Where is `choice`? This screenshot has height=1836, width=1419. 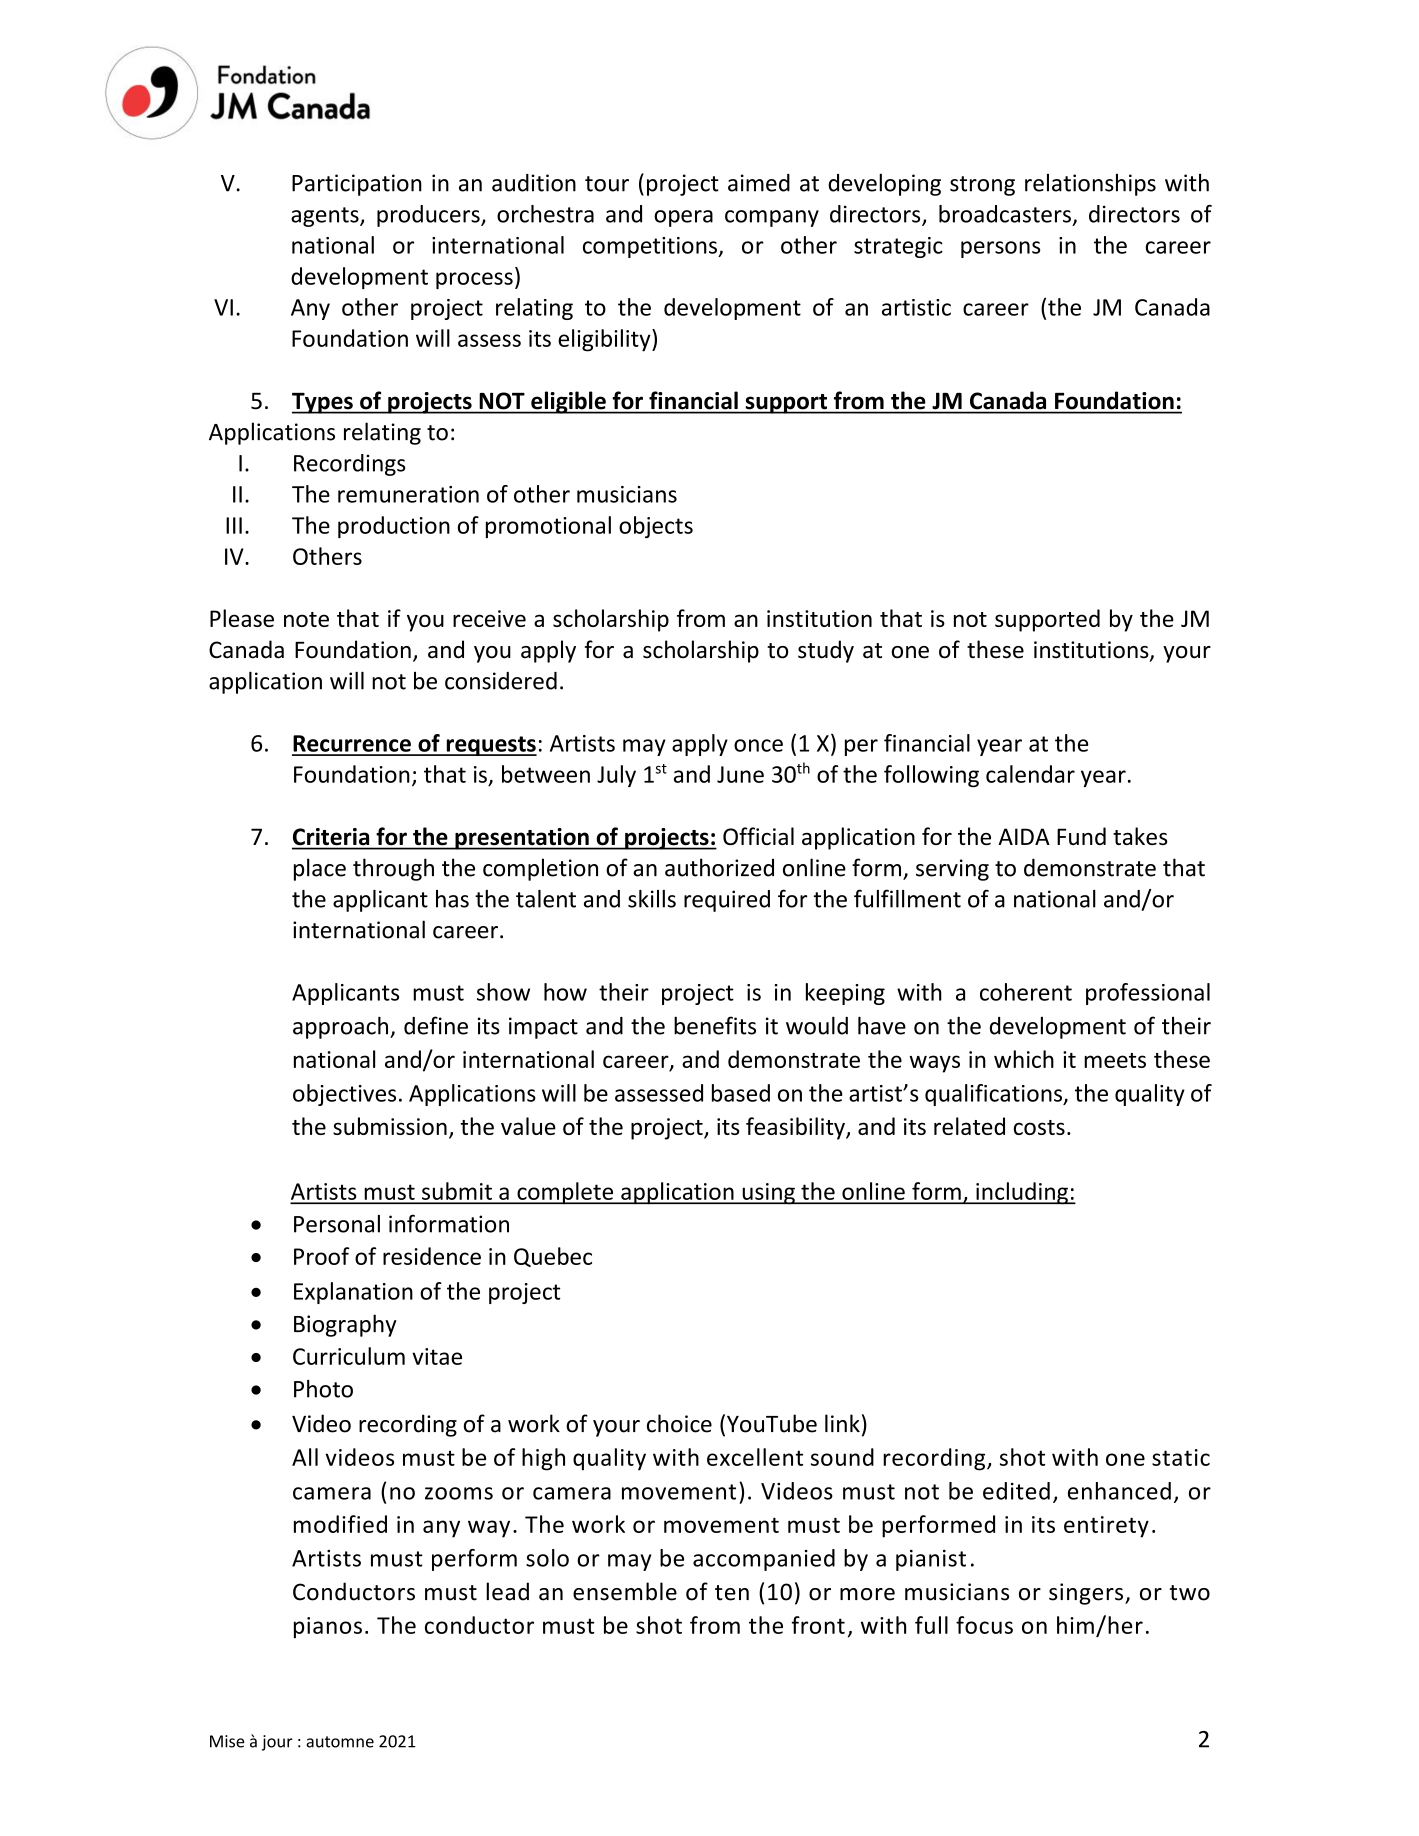
choice is located at coordinates (679, 1423).
